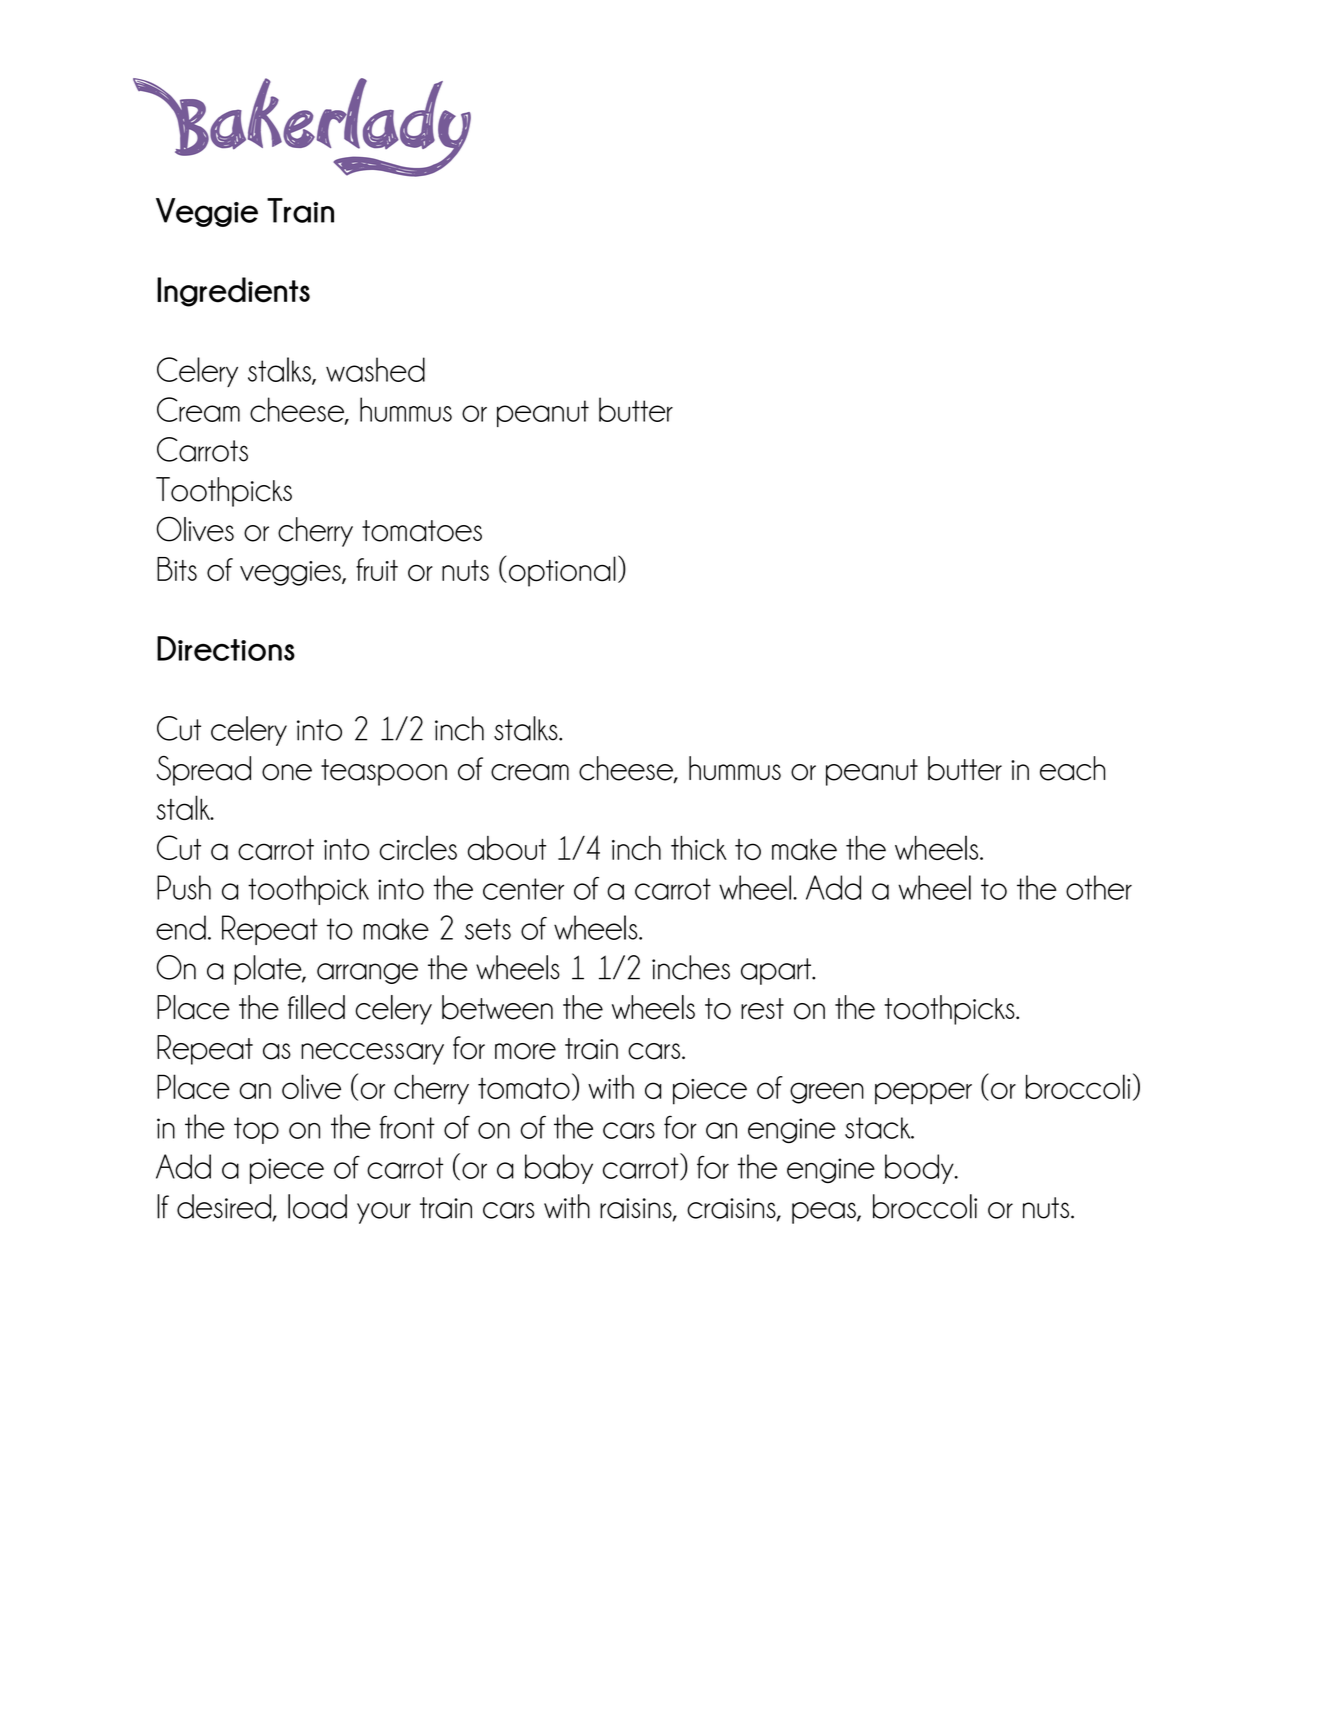 The height and width of the screenshot is (1714, 1324). What do you see at coordinates (1072, 768) in the screenshot?
I see `each` at bounding box center [1072, 768].
